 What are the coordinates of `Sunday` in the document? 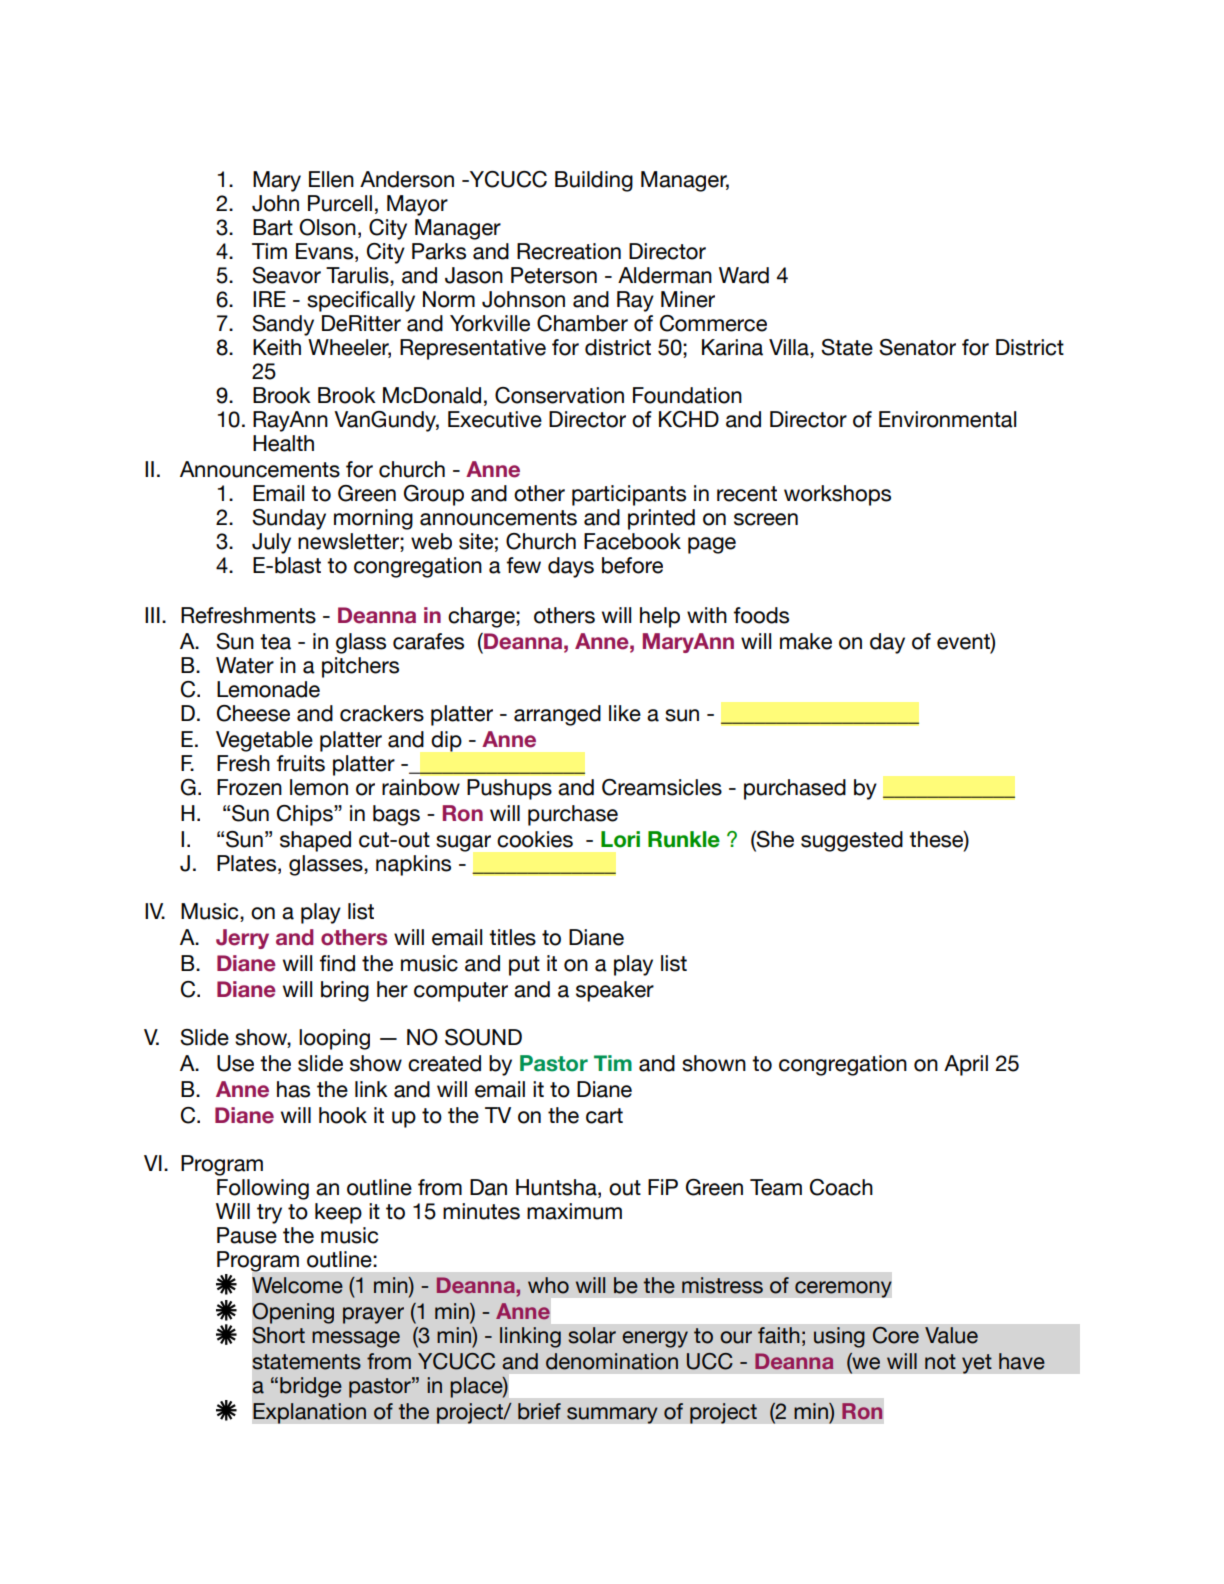 It's located at (289, 519).
